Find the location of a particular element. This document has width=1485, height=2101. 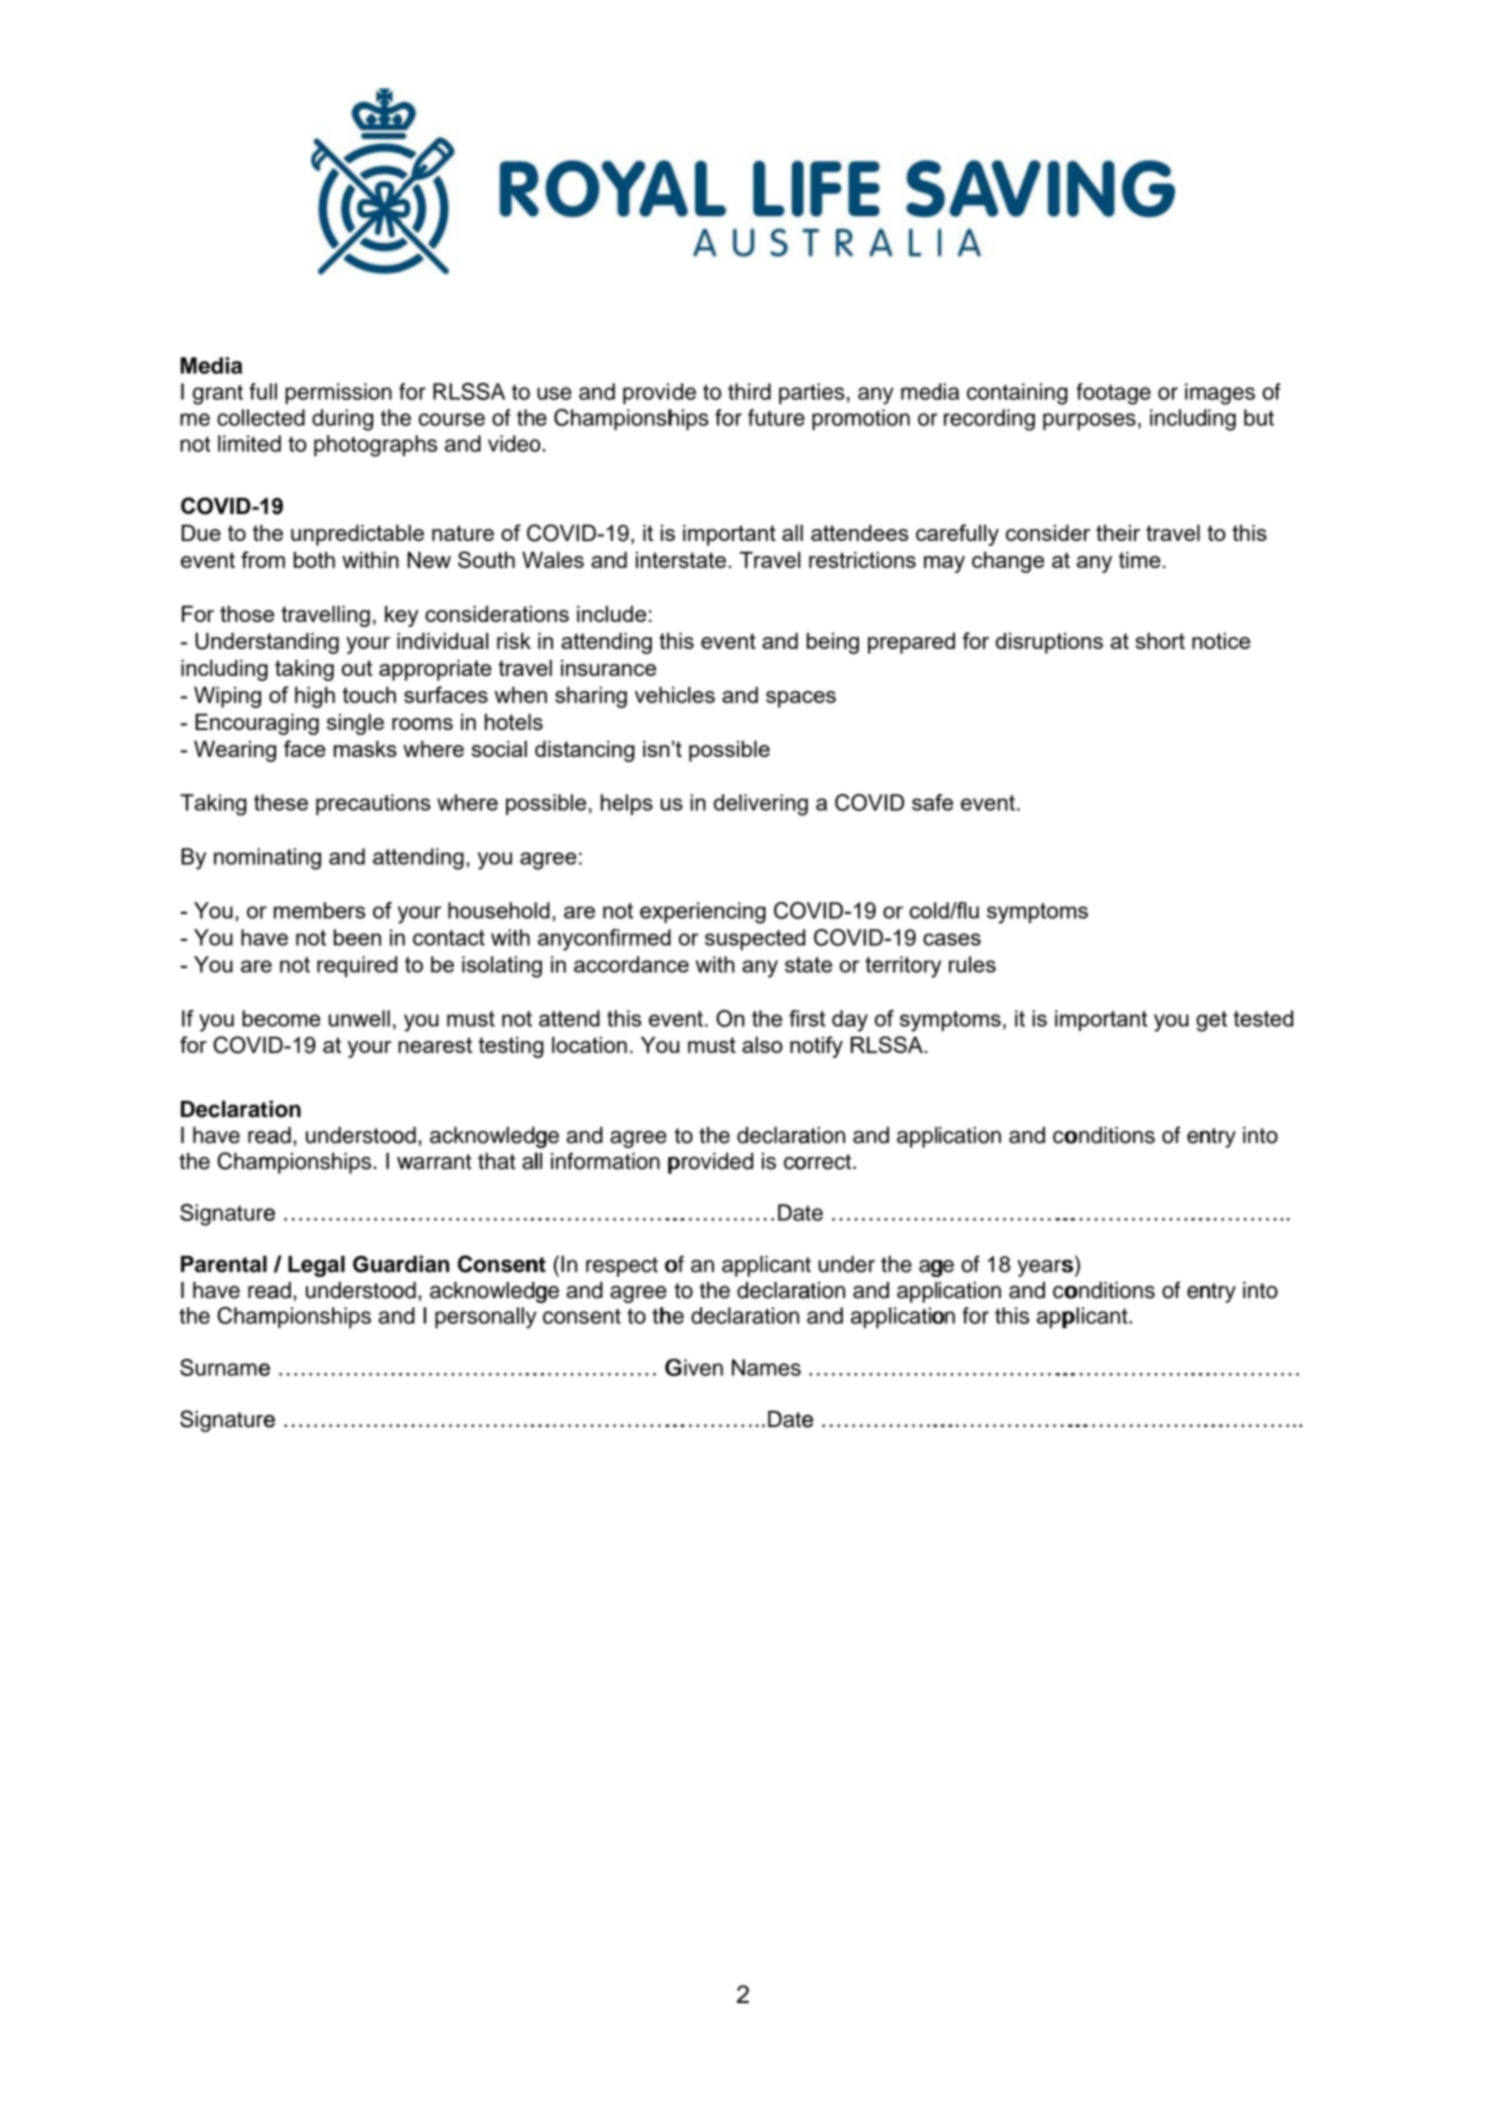

high is located at coordinates (315, 697).
